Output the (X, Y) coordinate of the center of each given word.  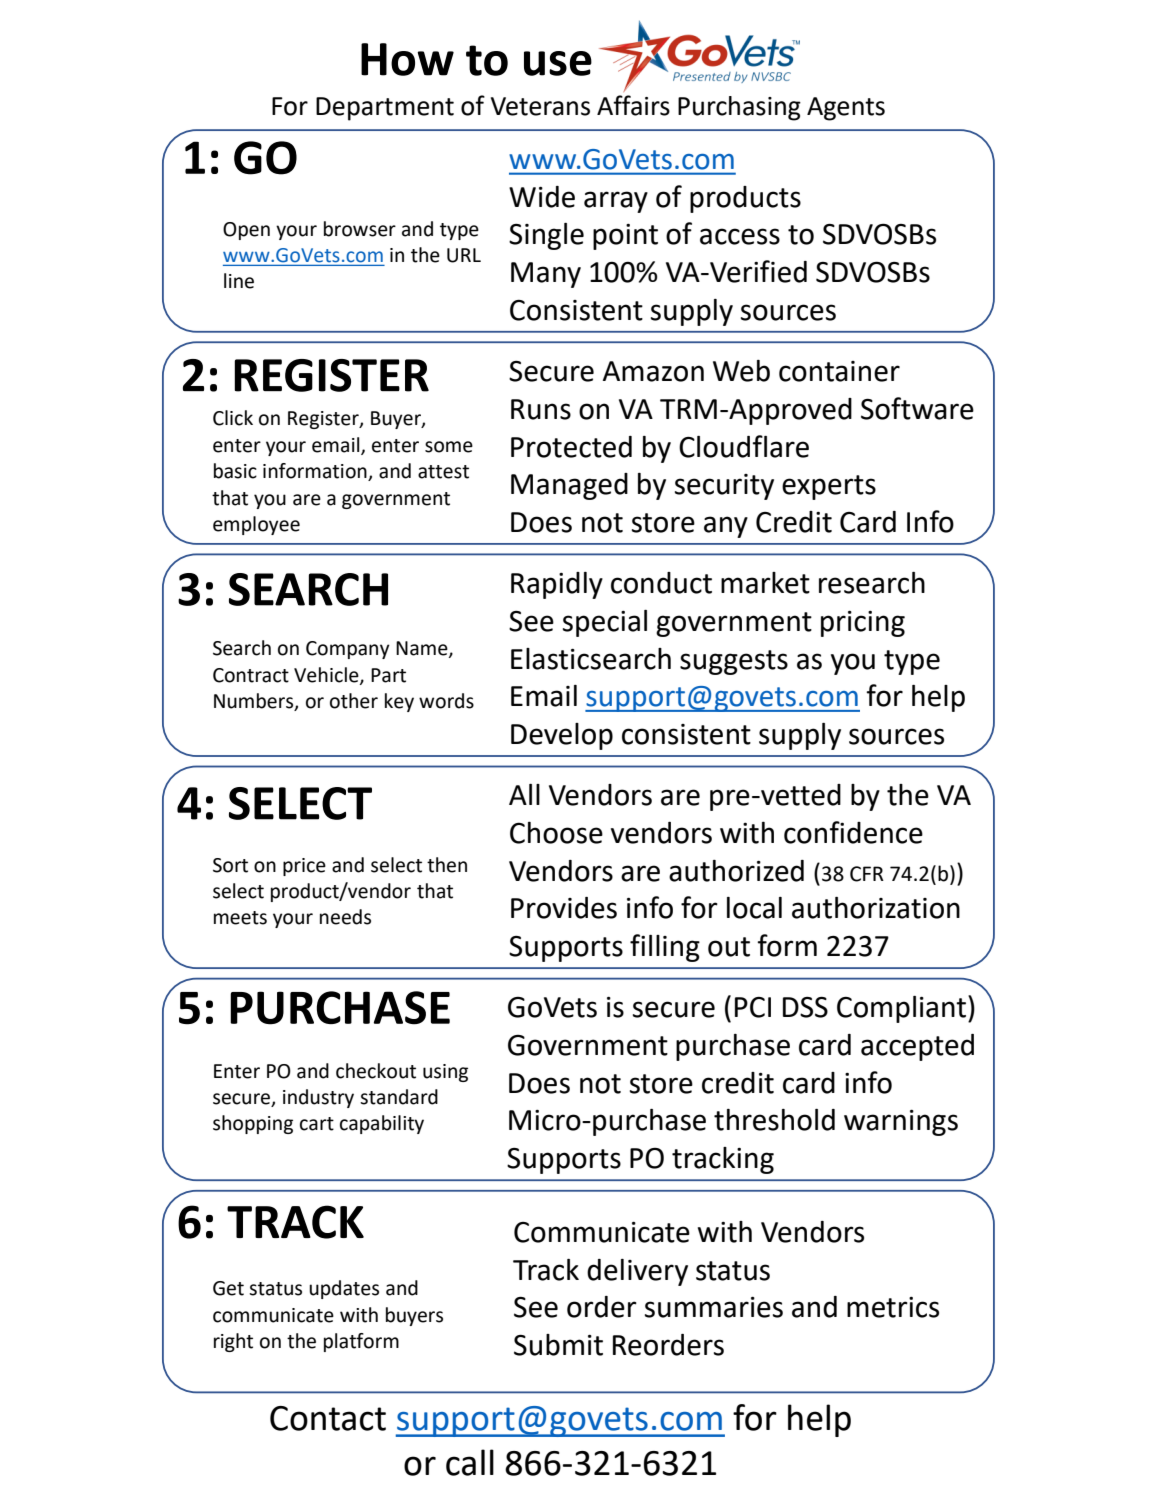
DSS (805, 1007)
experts (829, 487)
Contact (328, 1418)
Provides (564, 908)
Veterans (540, 106)
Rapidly (557, 585)
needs (345, 917)
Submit (558, 1345)
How (407, 59)
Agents (846, 109)
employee (256, 525)
